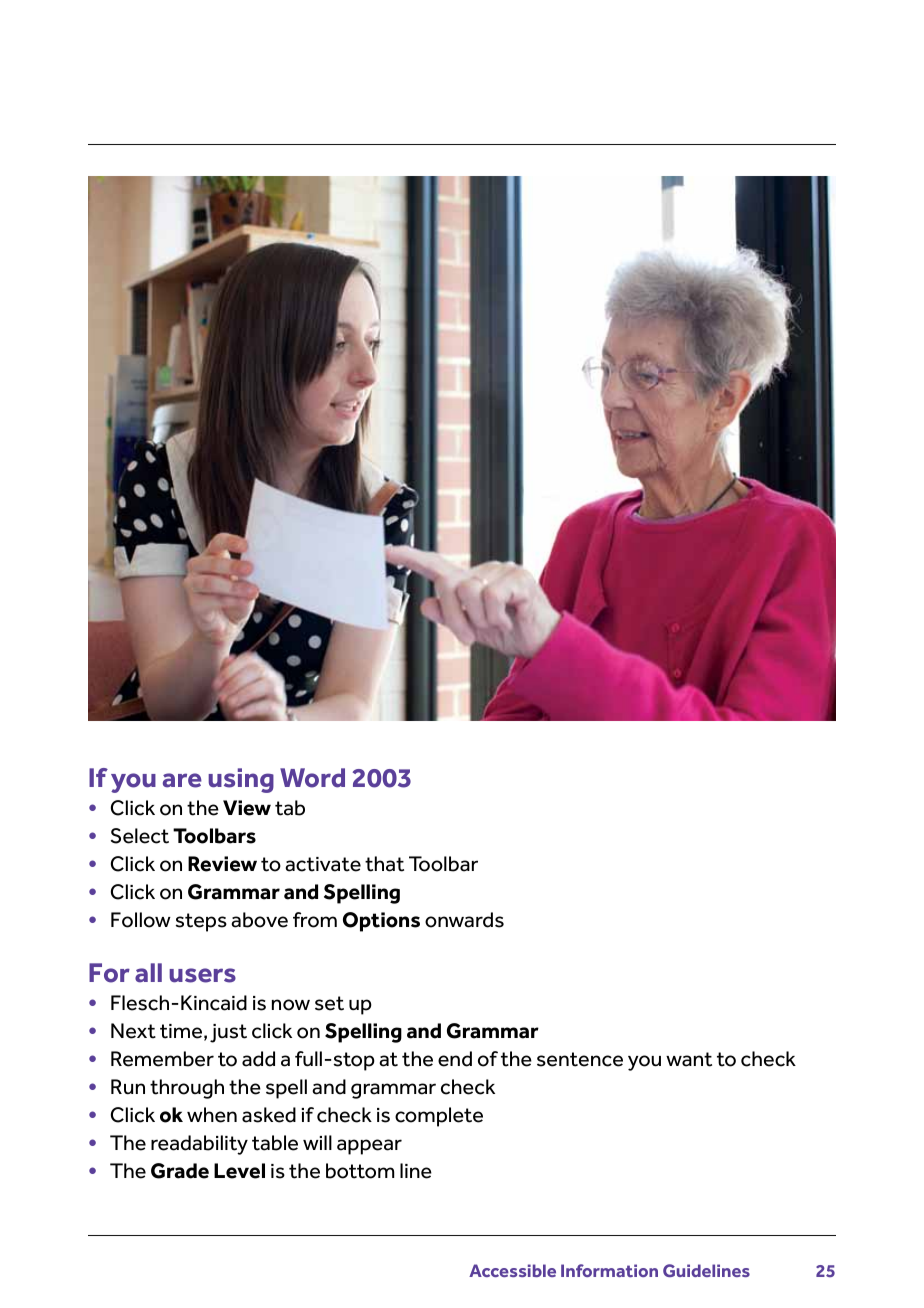 The image size is (924, 1308). I want to click on want, so click(689, 1059).
